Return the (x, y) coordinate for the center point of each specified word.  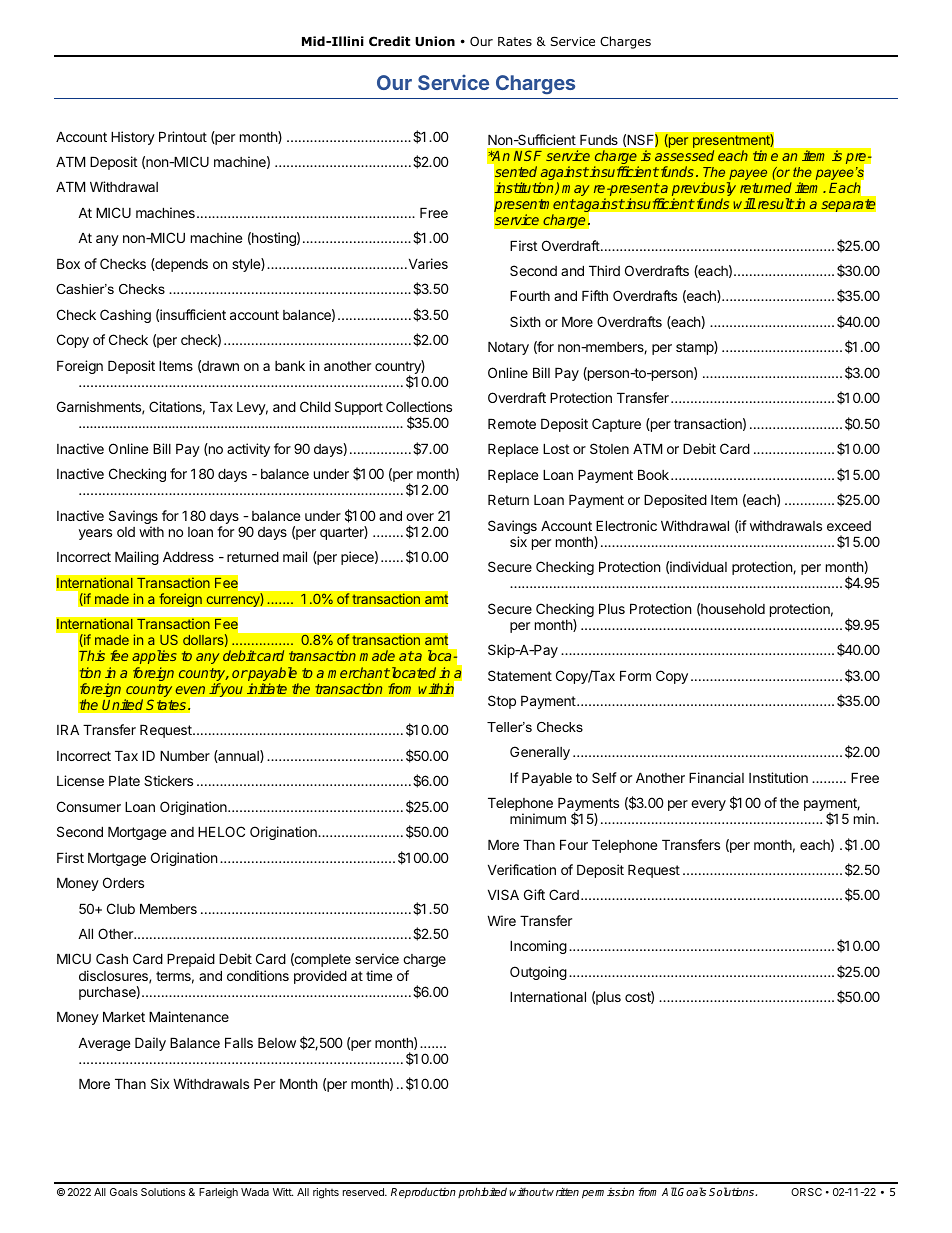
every (708, 805)
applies (154, 657)
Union (435, 41)
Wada (255, 1192)
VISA (503, 894)
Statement (520, 675)
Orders (123, 882)
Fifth (595, 295)
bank (290, 365)
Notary (508, 348)
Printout (183, 136)
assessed (684, 155)
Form (635, 675)
